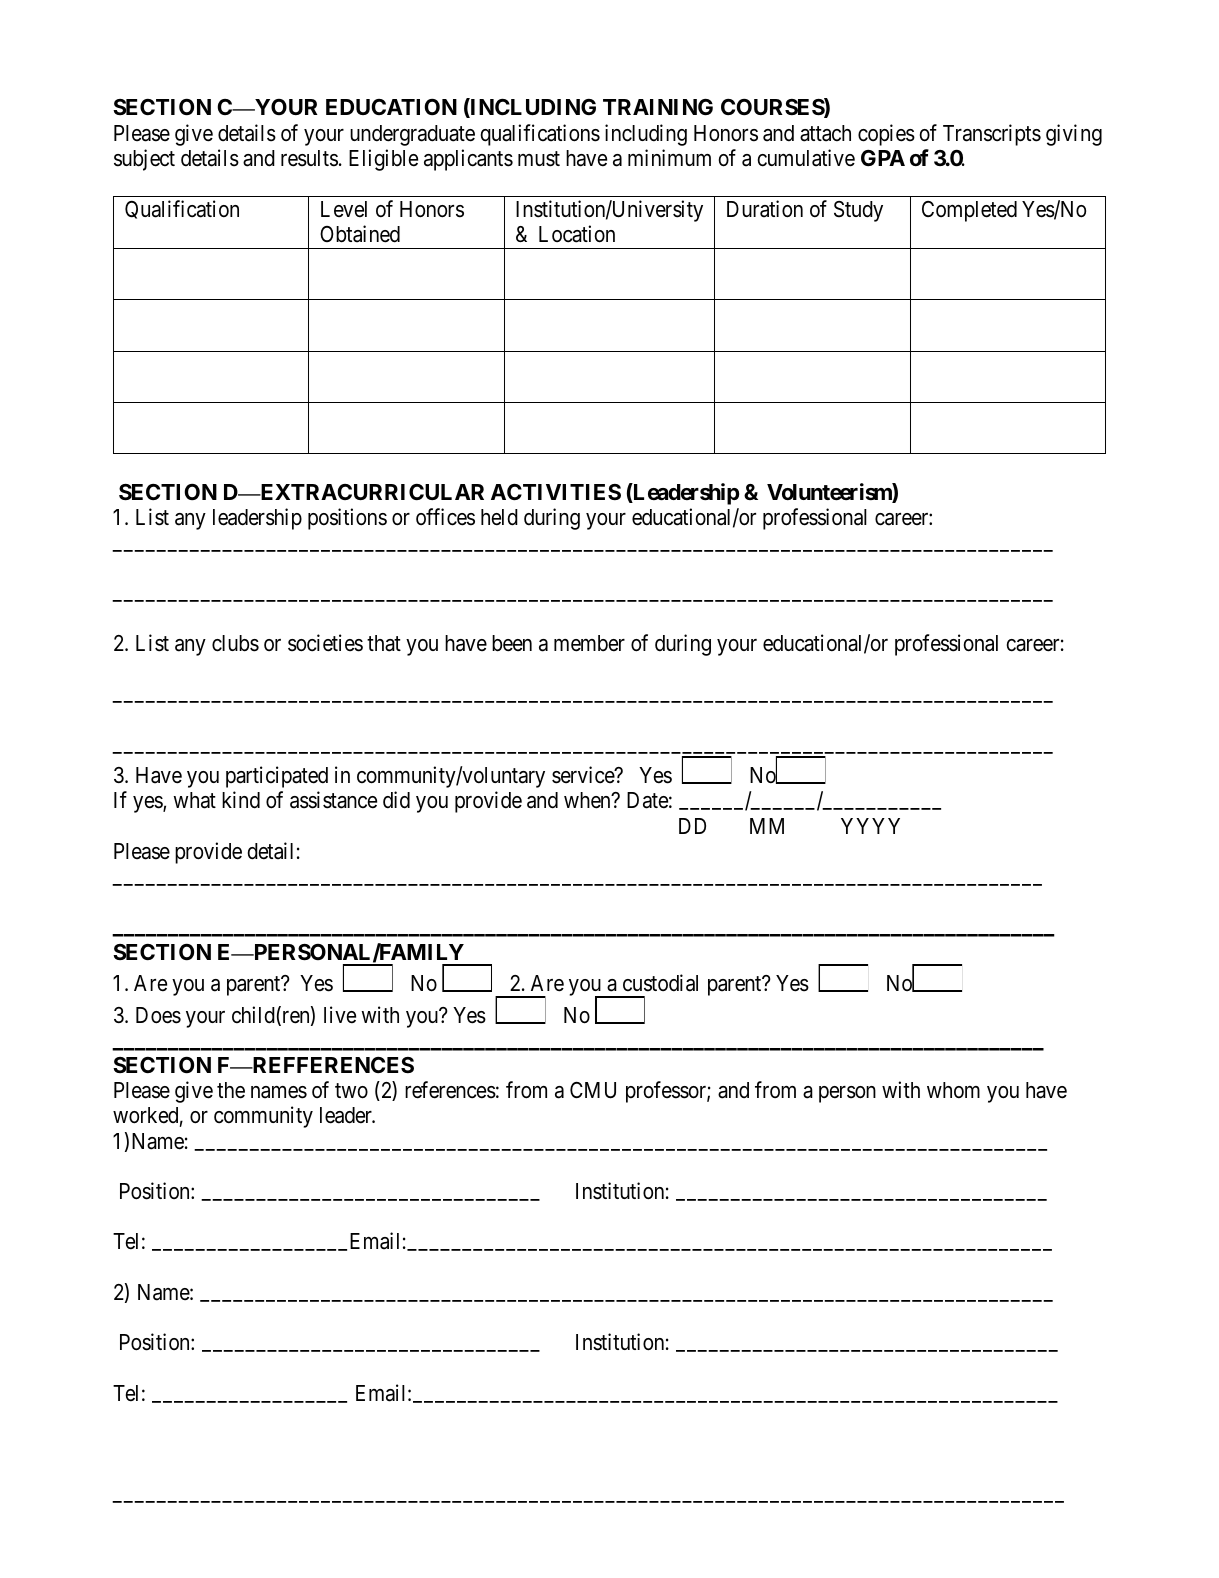 The width and height of the document is (1219, 1578). I want to click on minimum, so click(669, 157).
